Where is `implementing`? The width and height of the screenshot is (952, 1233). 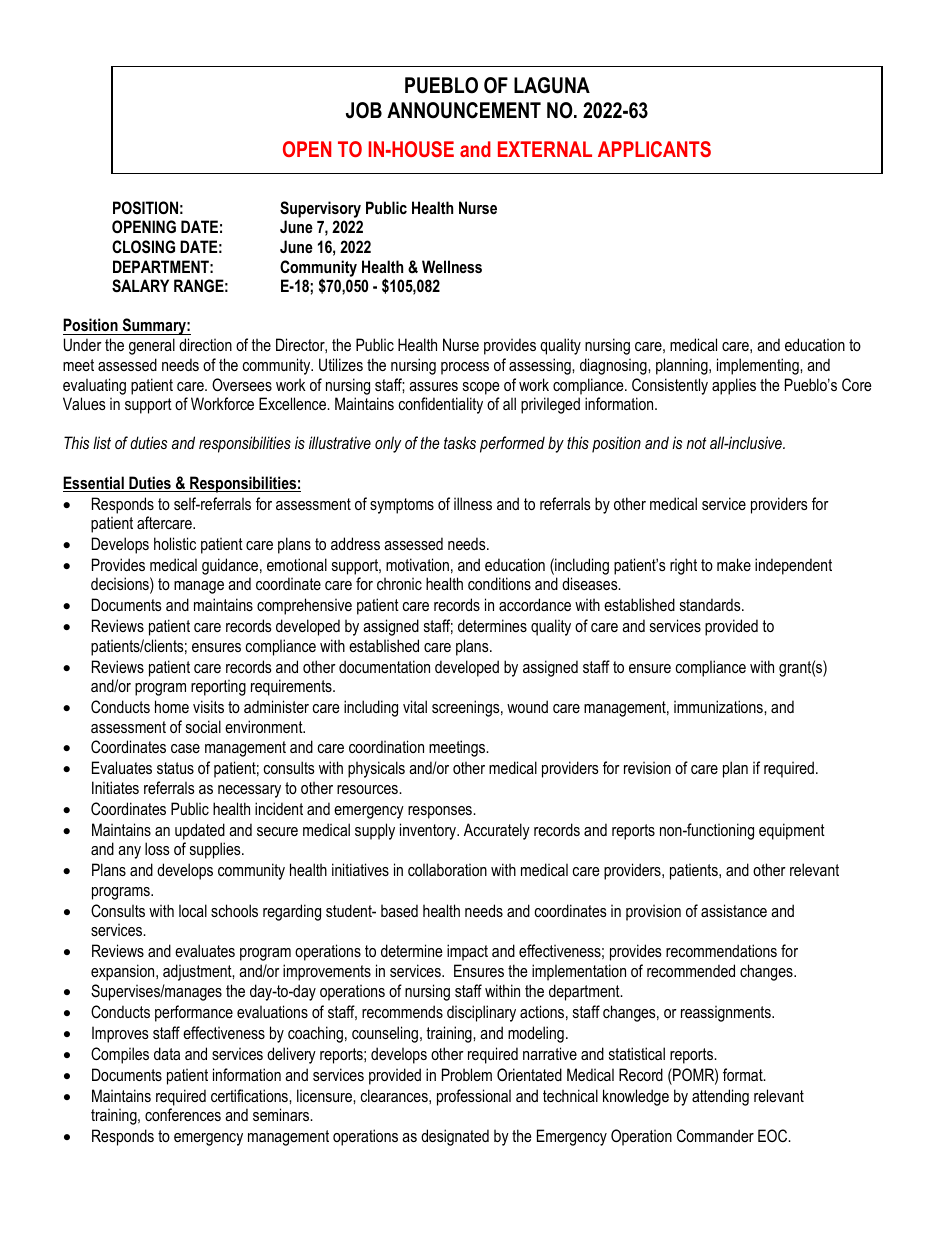
implementing is located at coordinates (759, 366).
